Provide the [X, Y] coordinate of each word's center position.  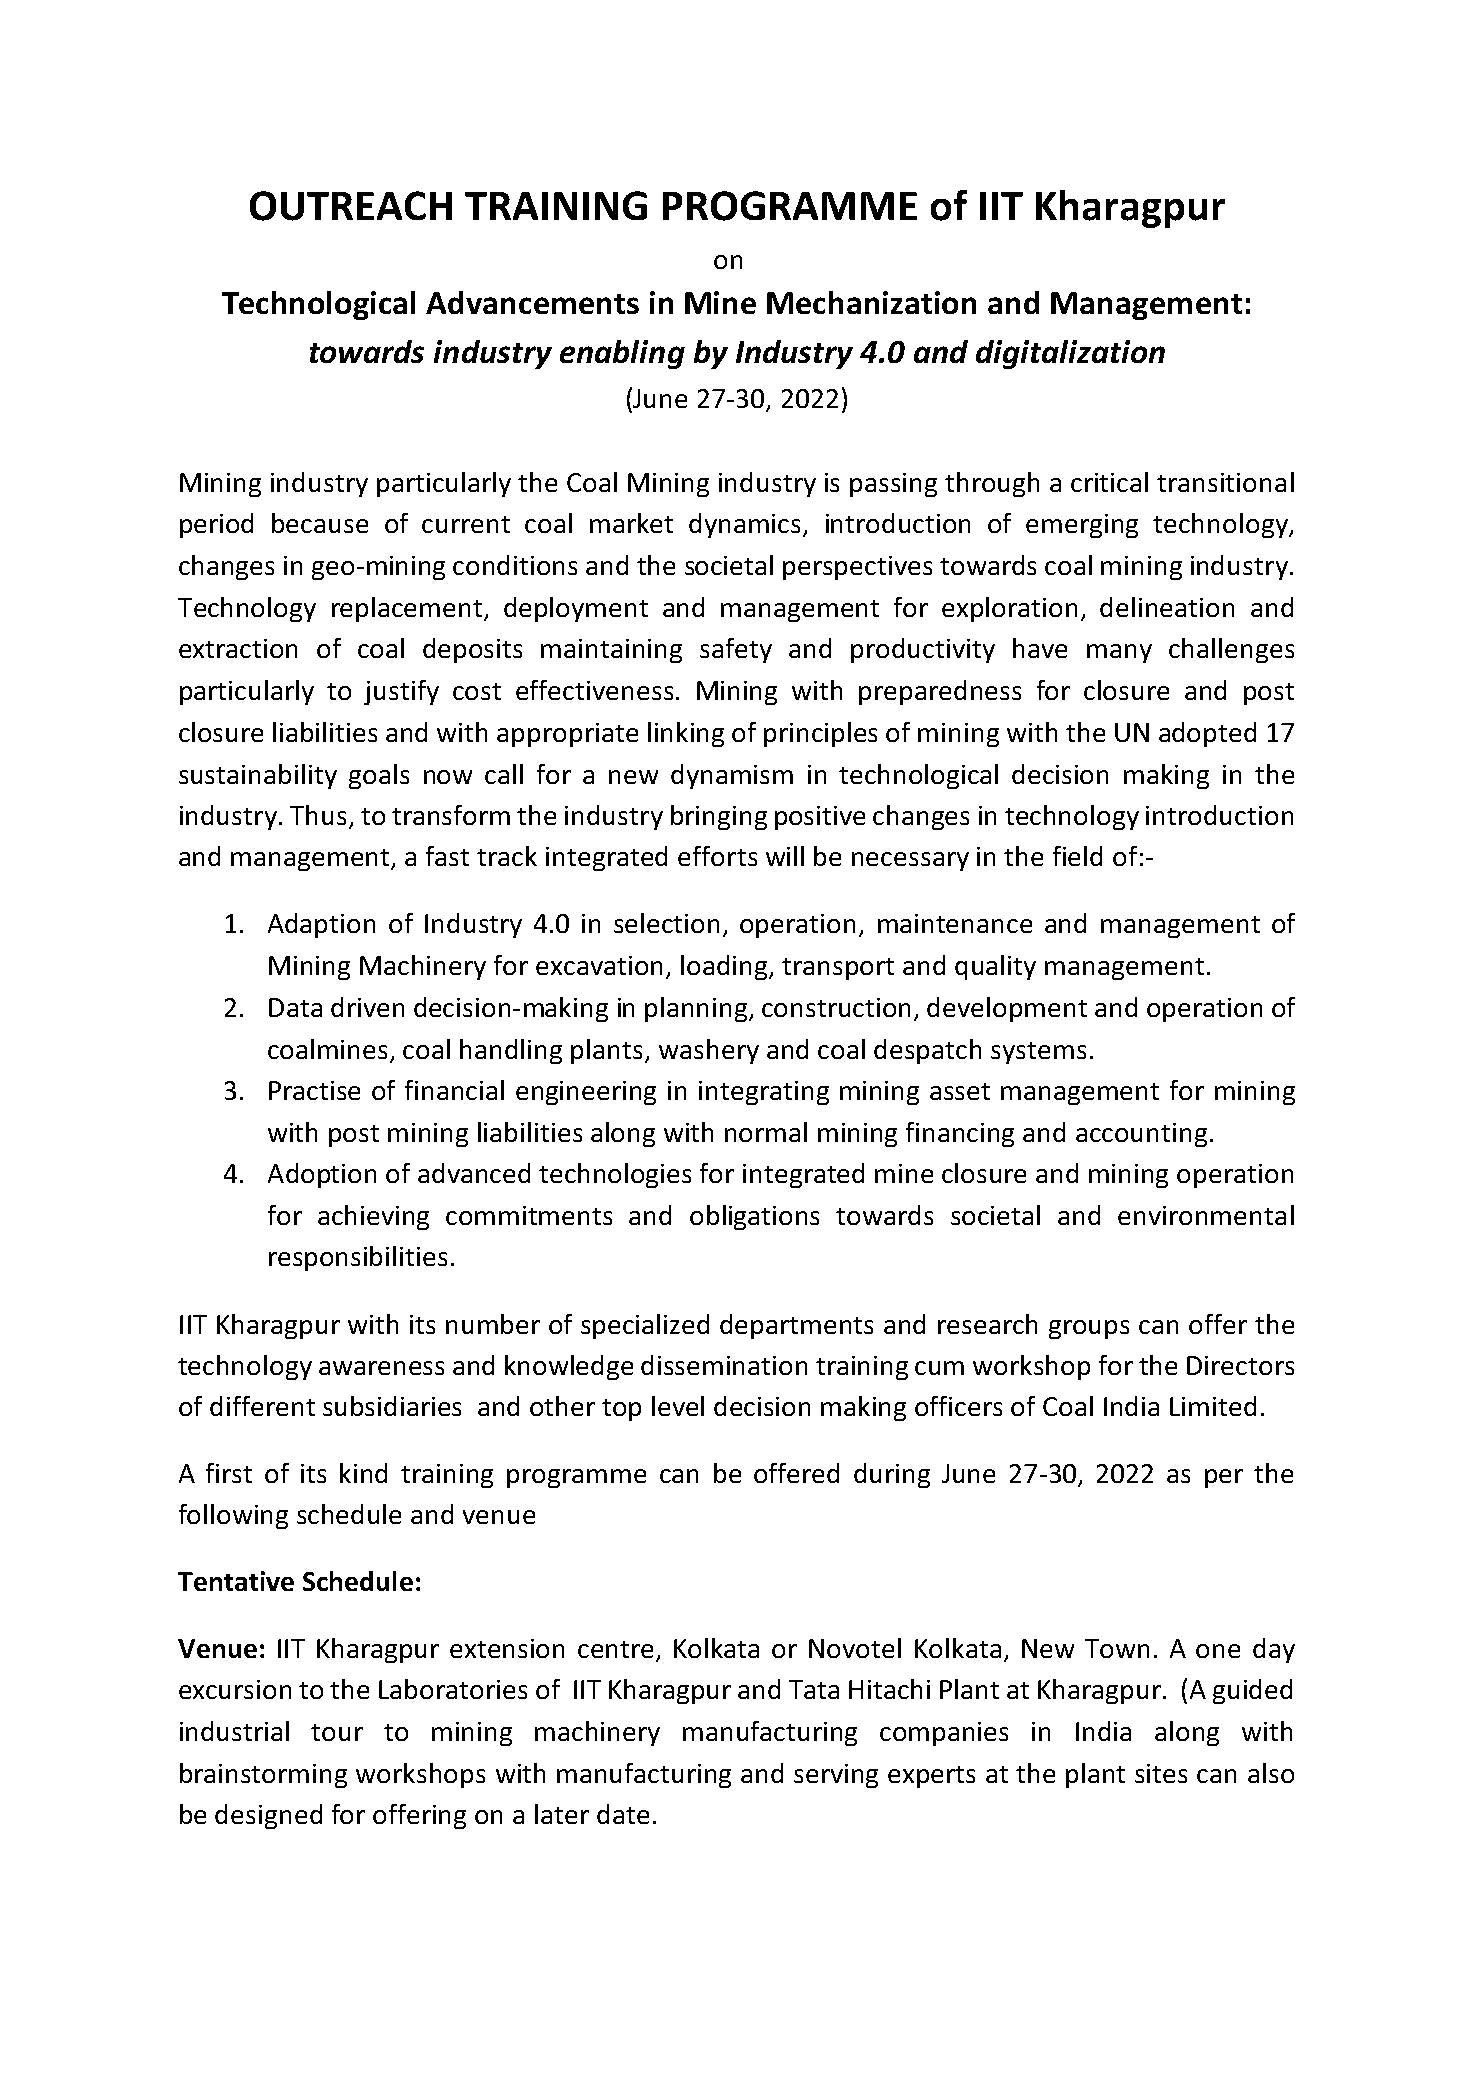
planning [697, 1009]
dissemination [724, 1365]
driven [367, 1007]
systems [1038, 1053]
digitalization [1070, 354]
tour [337, 1732]
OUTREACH [351, 206]
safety [736, 650]
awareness [381, 1368]
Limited [1213, 1406]
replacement [407, 609]
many [1119, 653]
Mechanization [871, 302]
